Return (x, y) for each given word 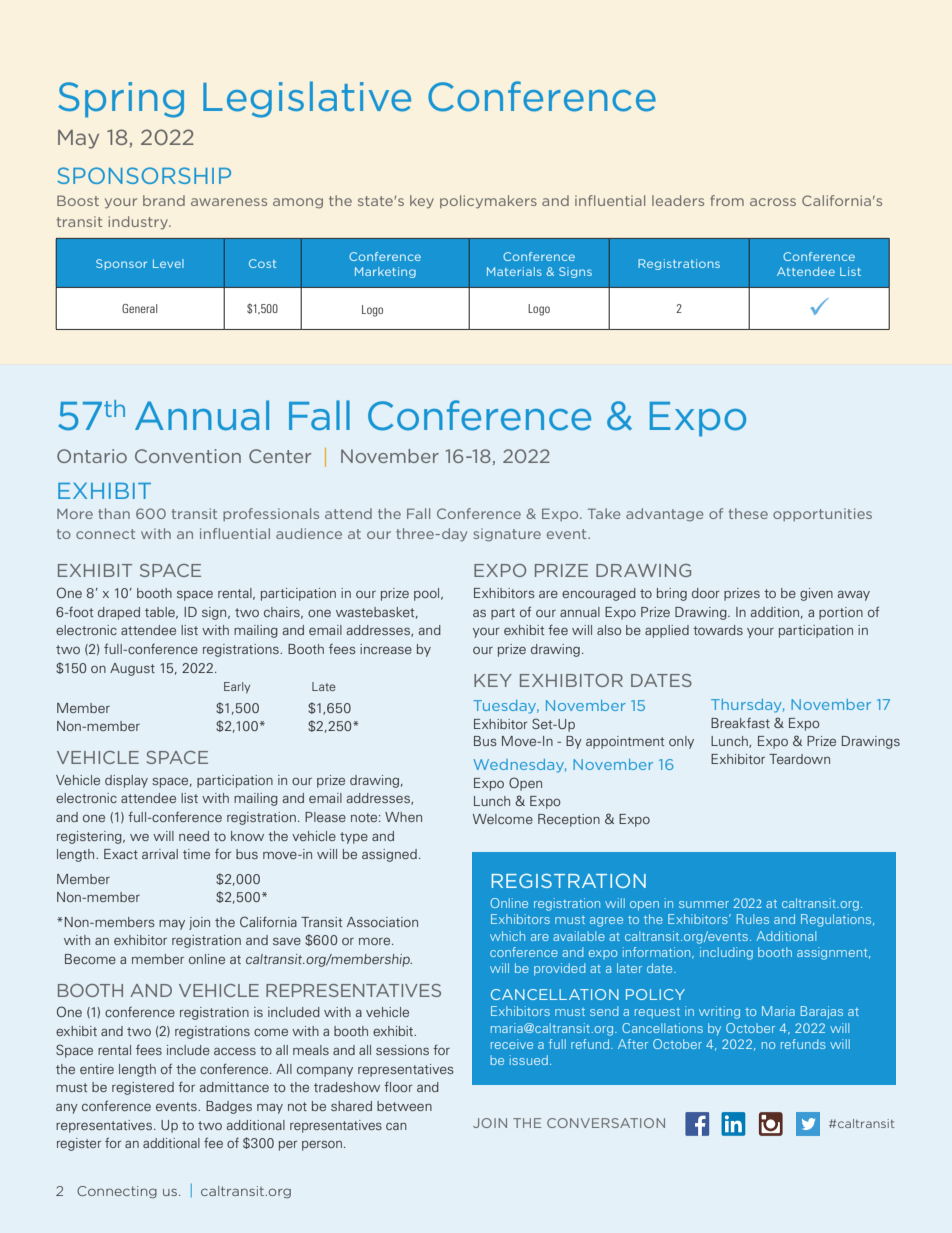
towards (718, 630)
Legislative (307, 99)
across (773, 202)
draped (119, 613)
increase (386, 649)
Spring (121, 100)
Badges (229, 1107)
